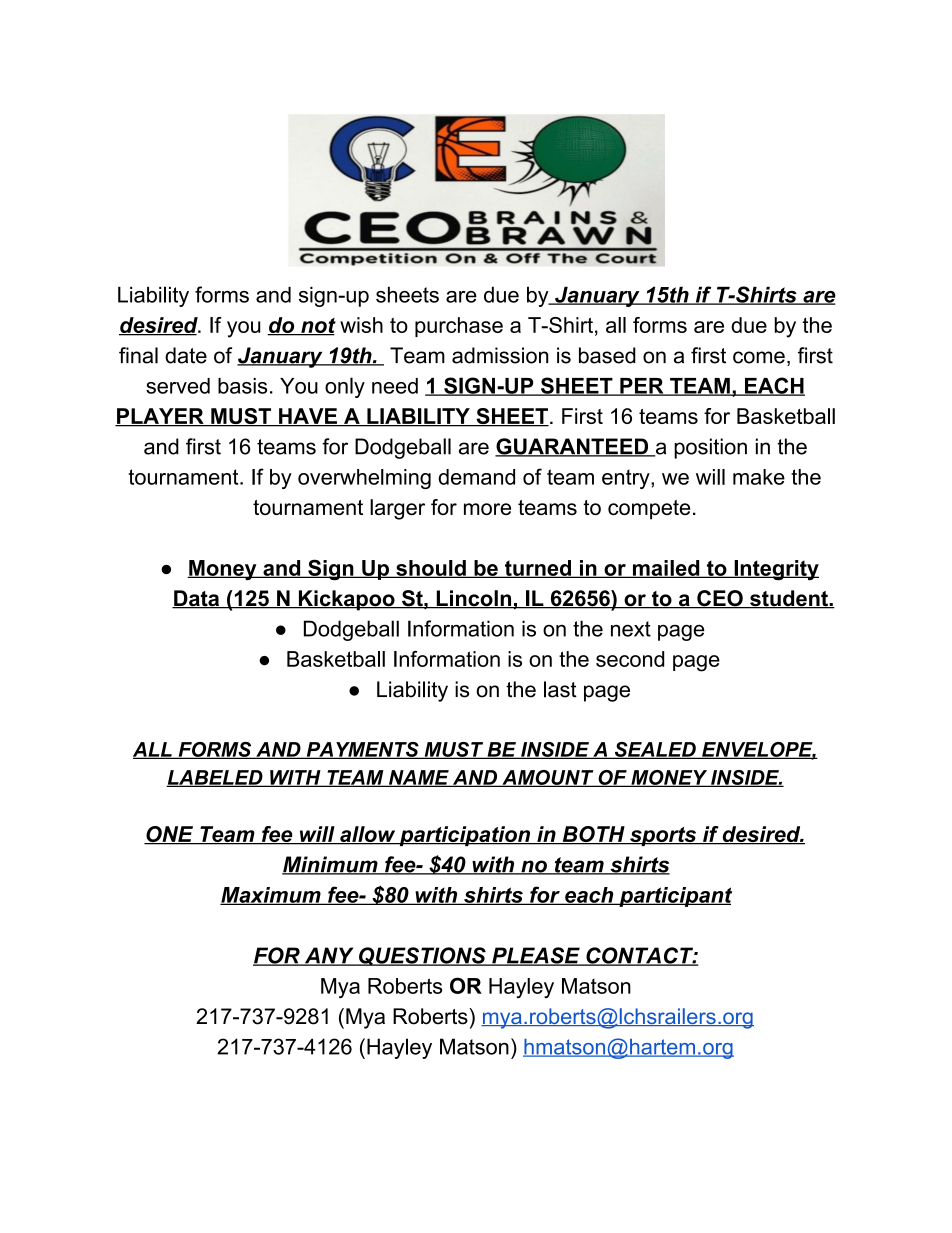  What do you see at coordinates (422, 956) in the screenshot?
I see `QUESTIONS` at bounding box center [422, 956].
